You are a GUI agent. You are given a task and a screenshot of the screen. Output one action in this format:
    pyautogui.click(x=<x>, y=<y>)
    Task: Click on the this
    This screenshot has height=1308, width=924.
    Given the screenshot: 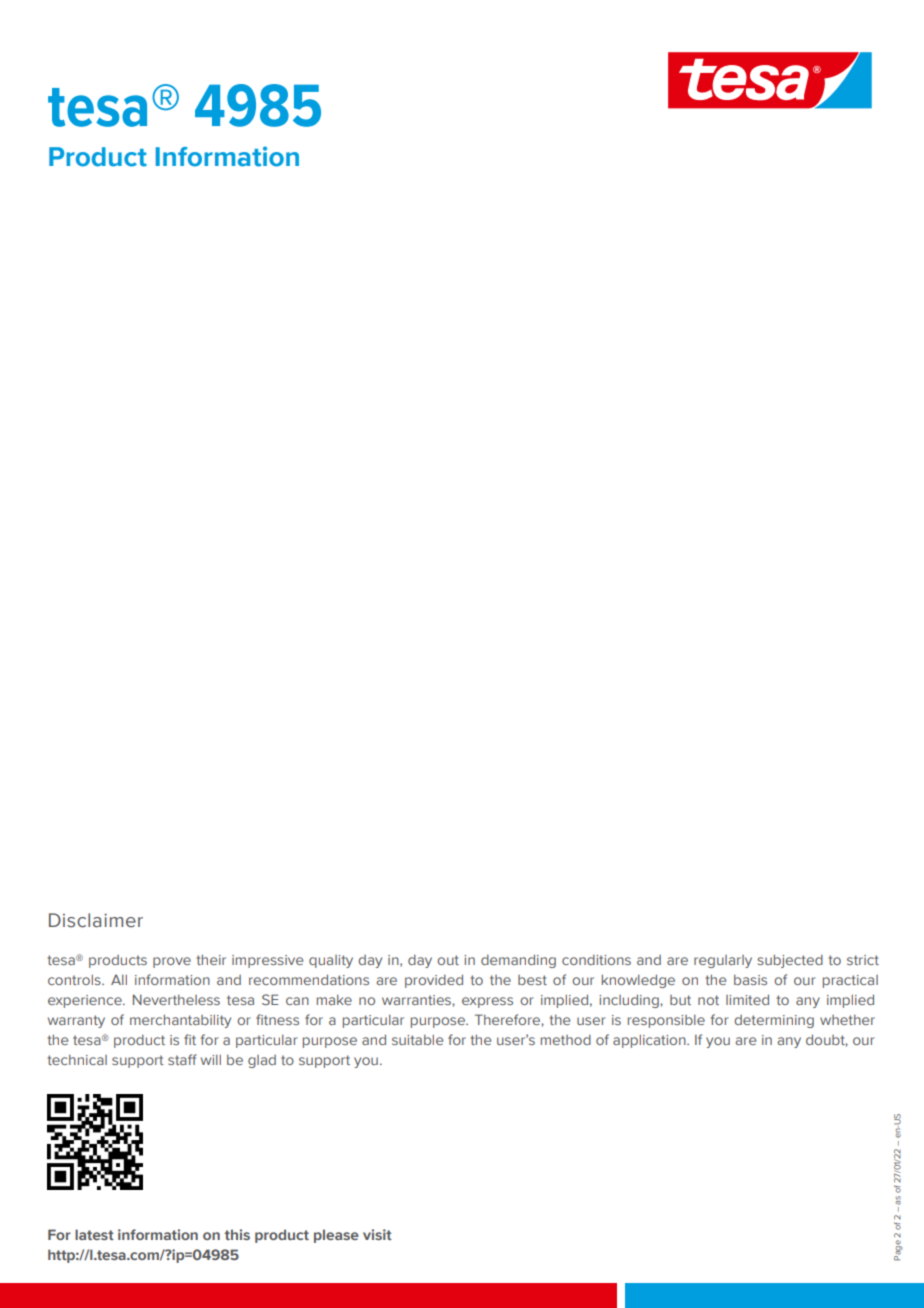 What is the action you would take?
    pyautogui.click(x=237, y=1234)
